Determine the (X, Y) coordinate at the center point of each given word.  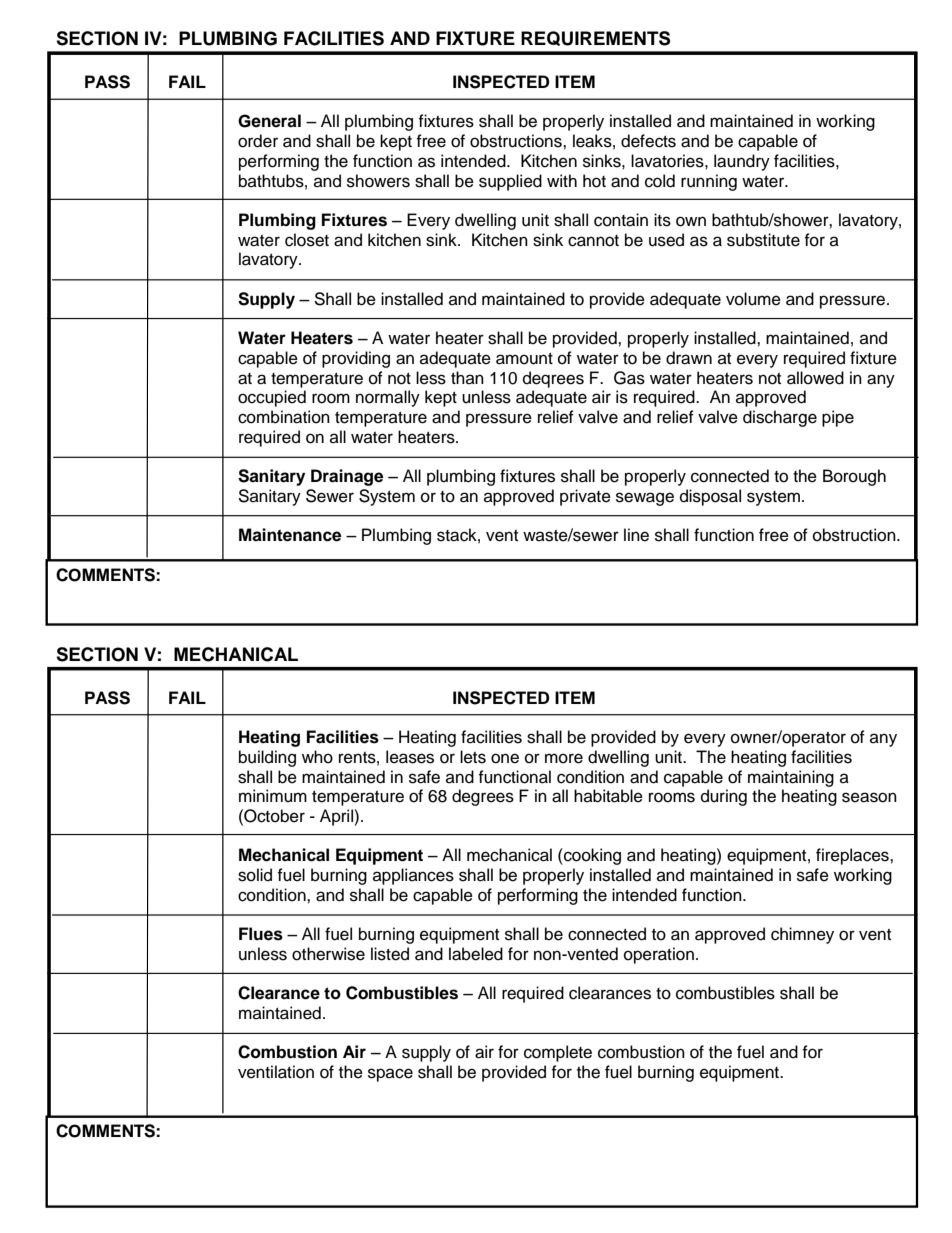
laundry (742, 162)
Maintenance (290, 535)
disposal (710, 497)
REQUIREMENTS (595, 38)
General (269, 121)
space (390, 1075)
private (585, 497)
